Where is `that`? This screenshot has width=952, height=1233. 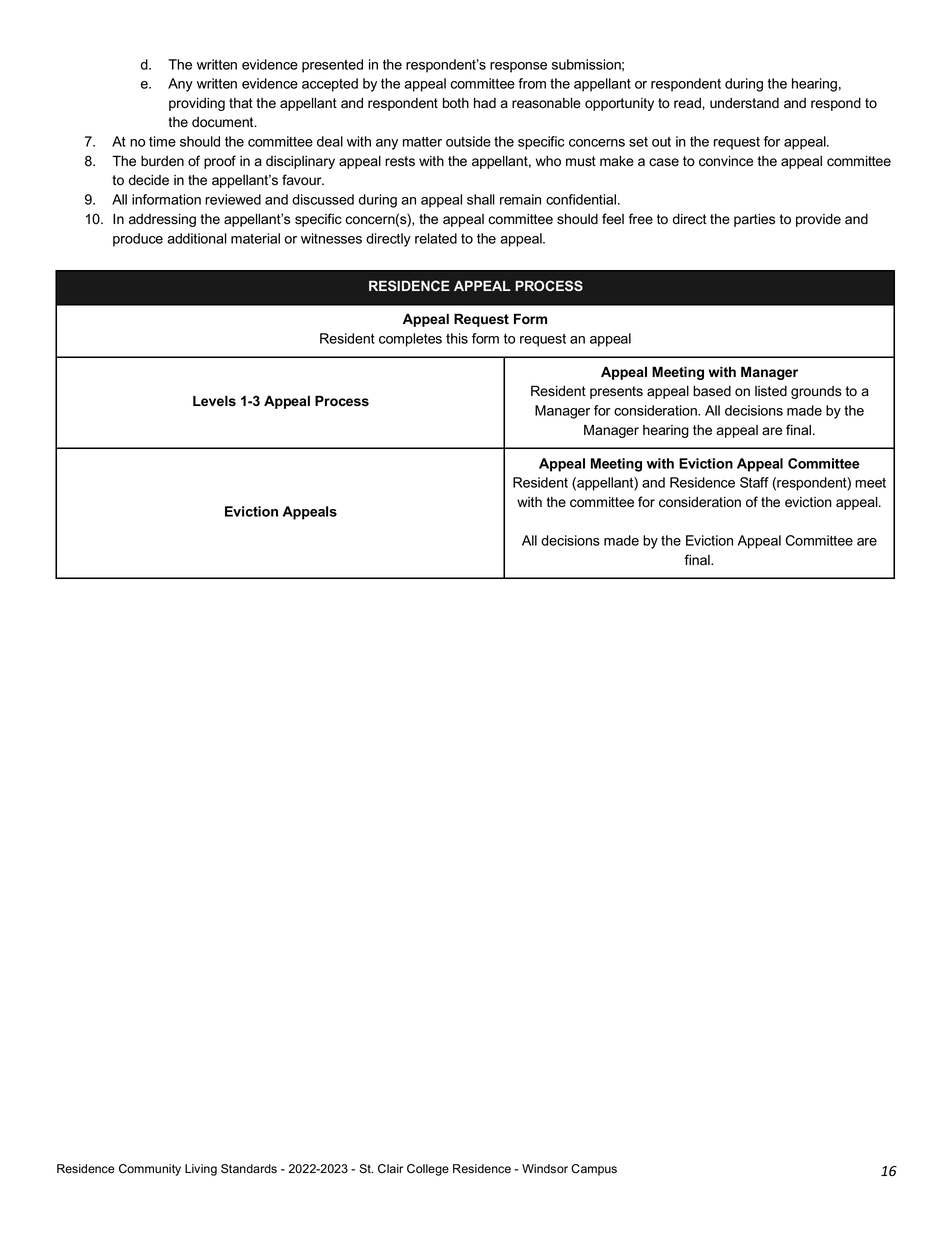
that is located at coordinates (241, 103).
